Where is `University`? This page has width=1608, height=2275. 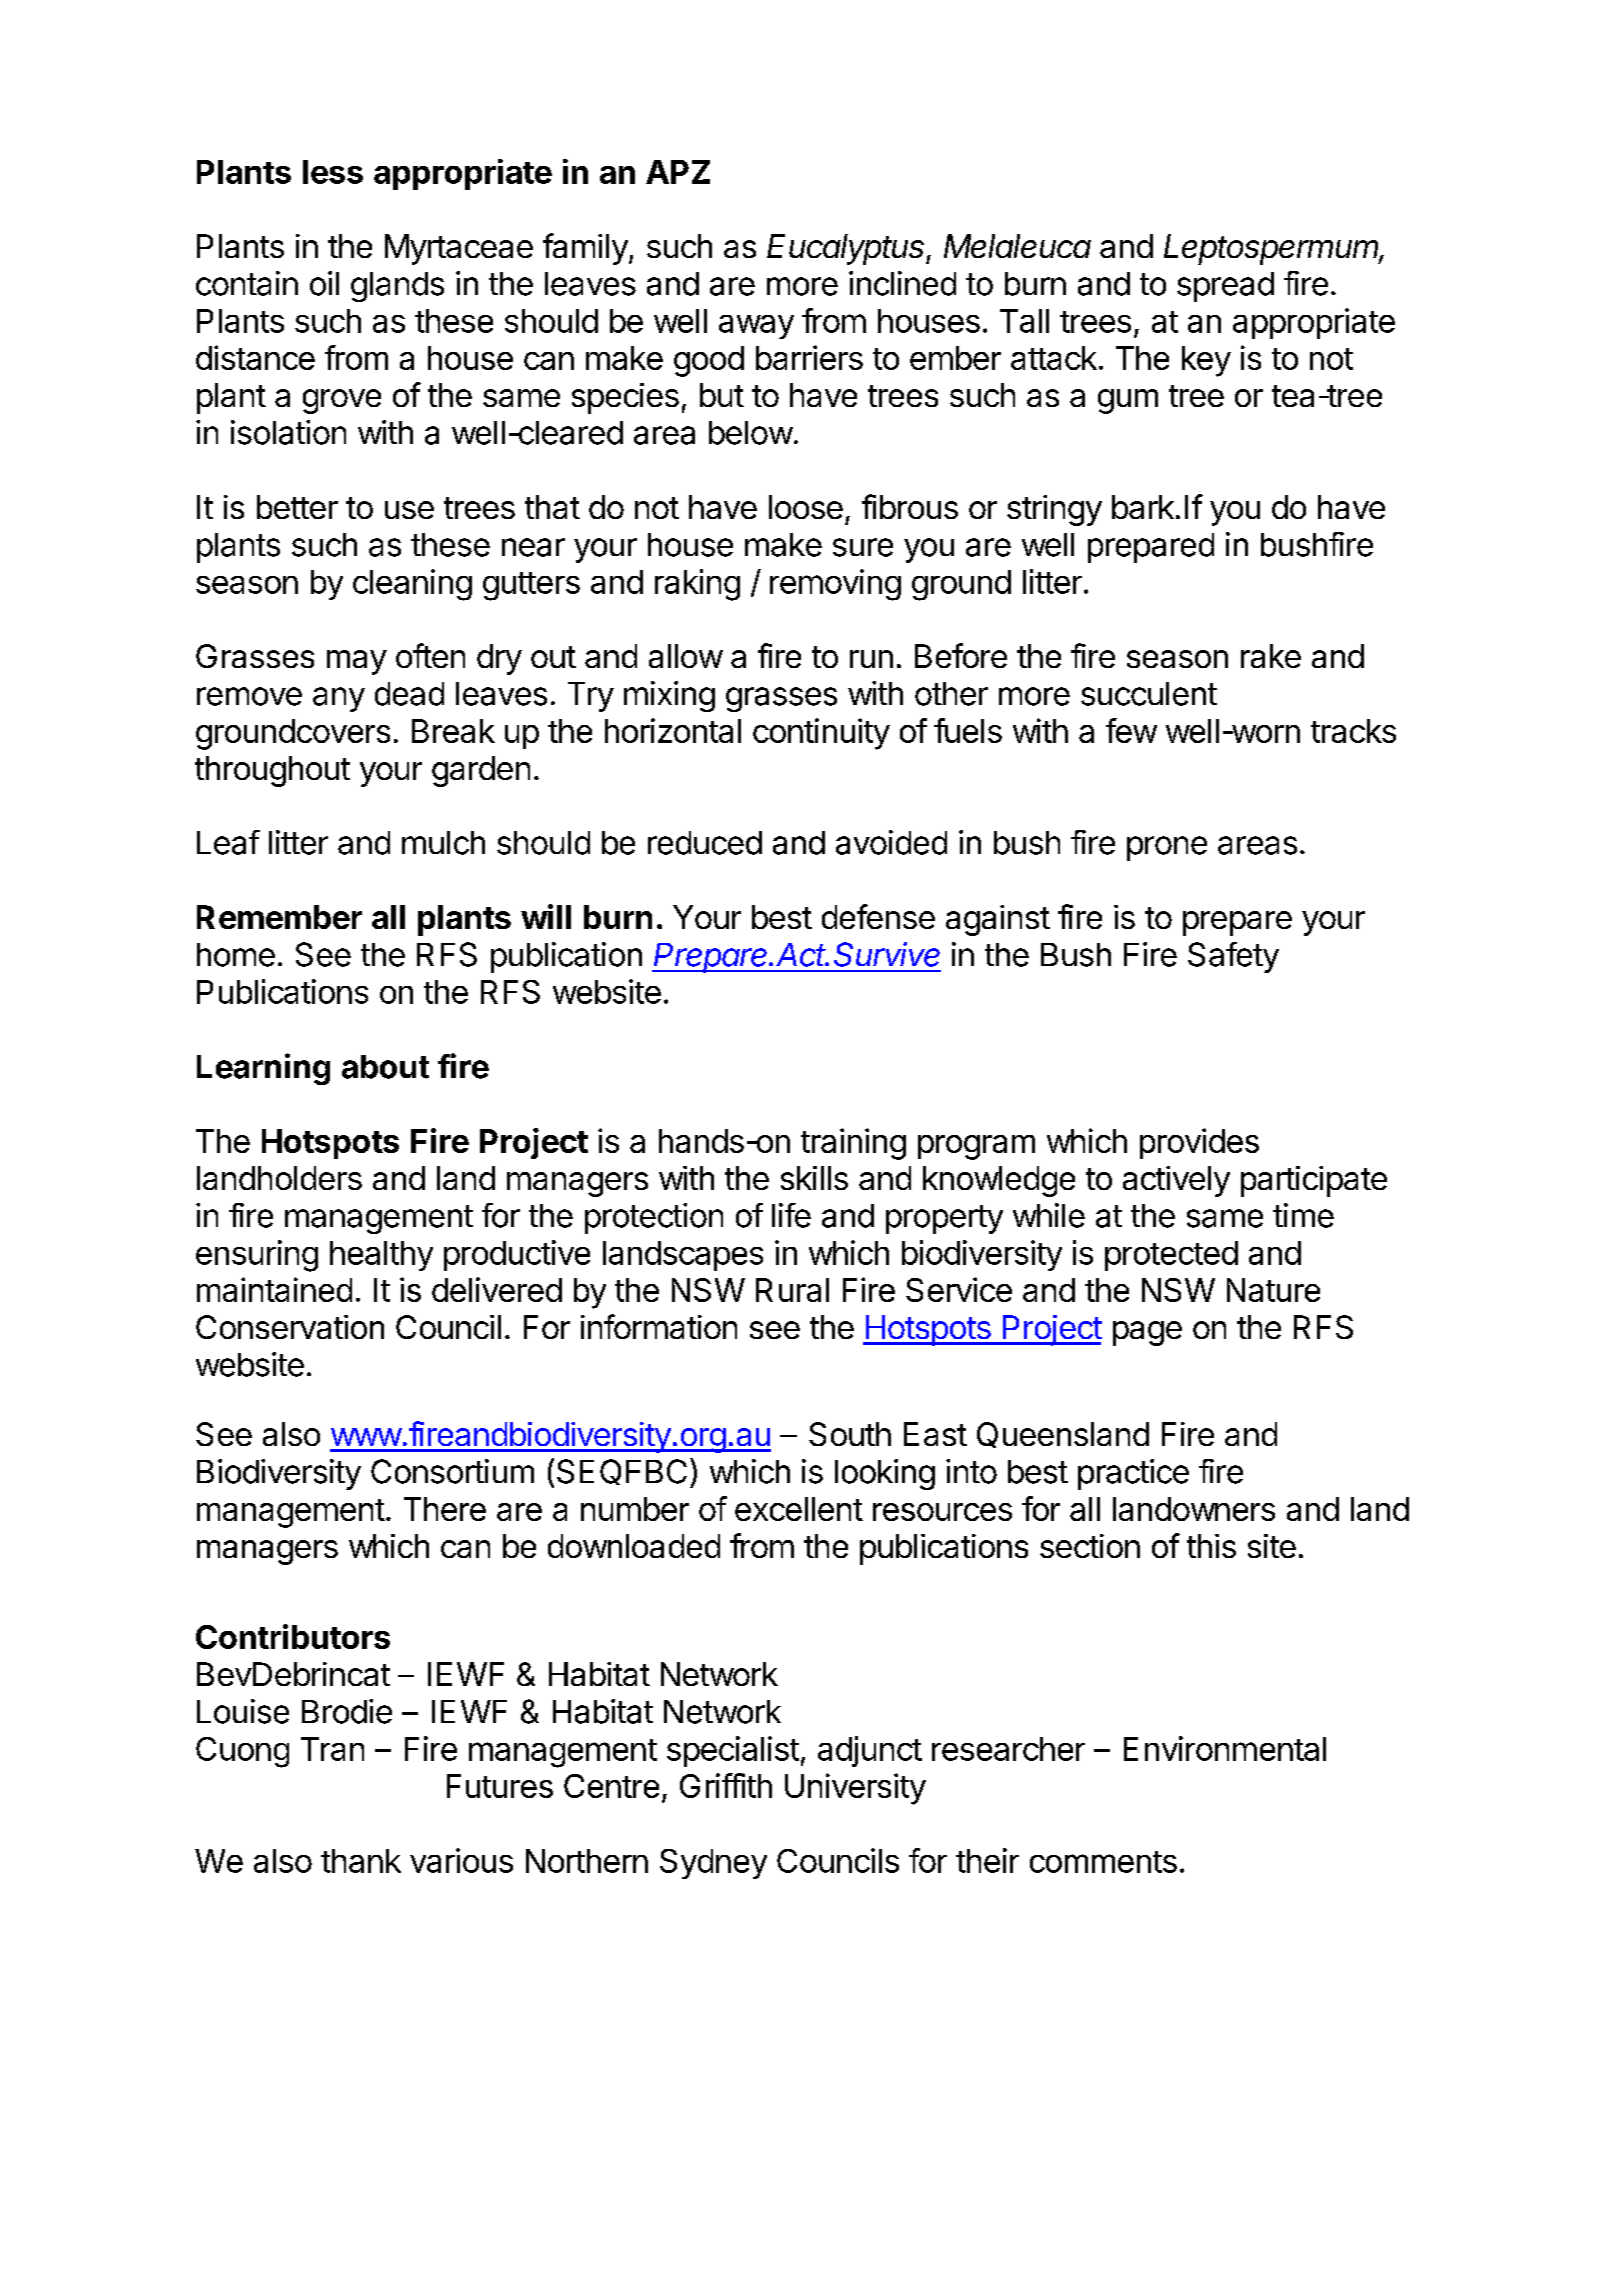
University is located at coordinates (855, 1789).
